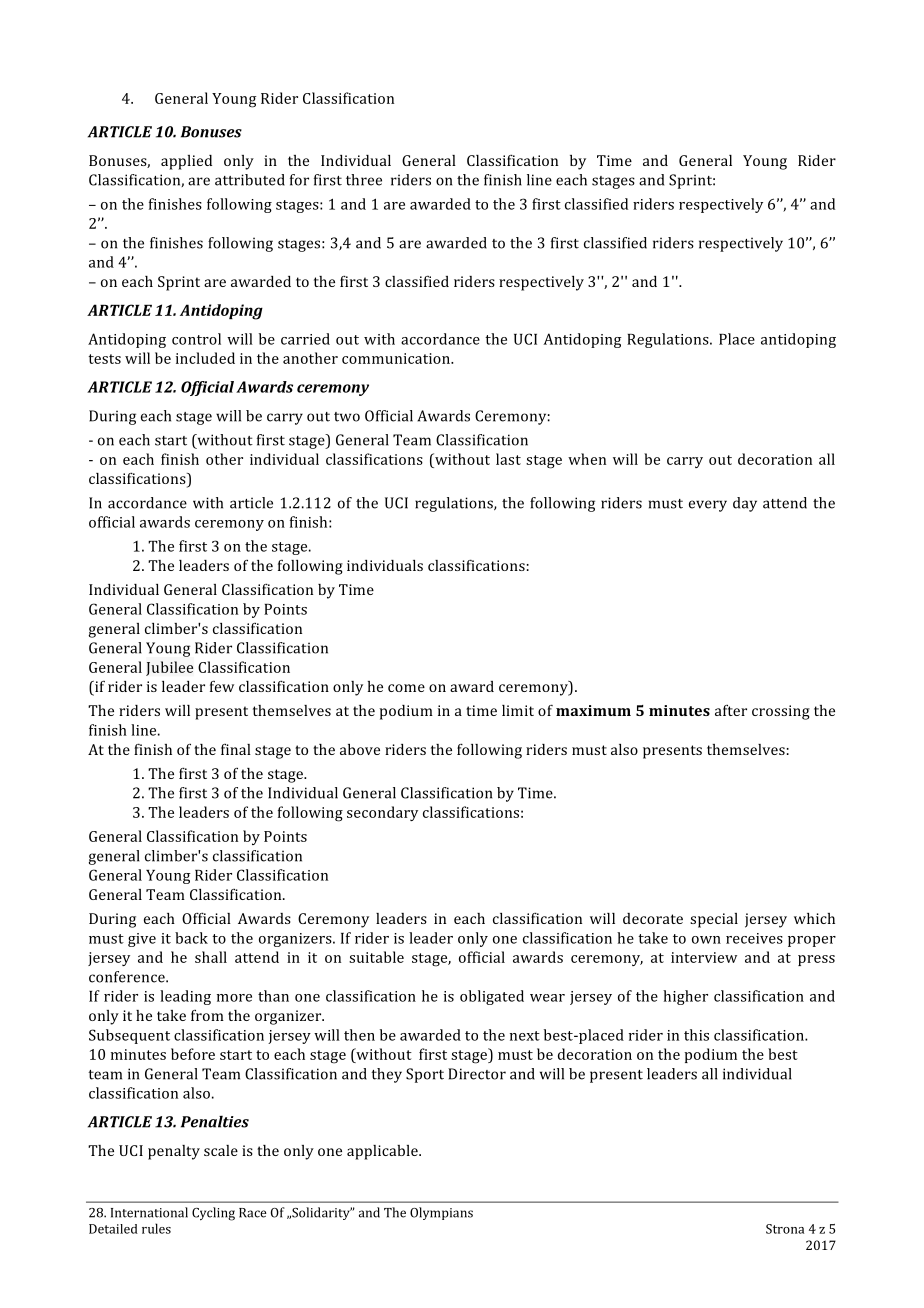  Describe the element at coordinates (222, 686) in the screenshot. I see `few` at that location.
